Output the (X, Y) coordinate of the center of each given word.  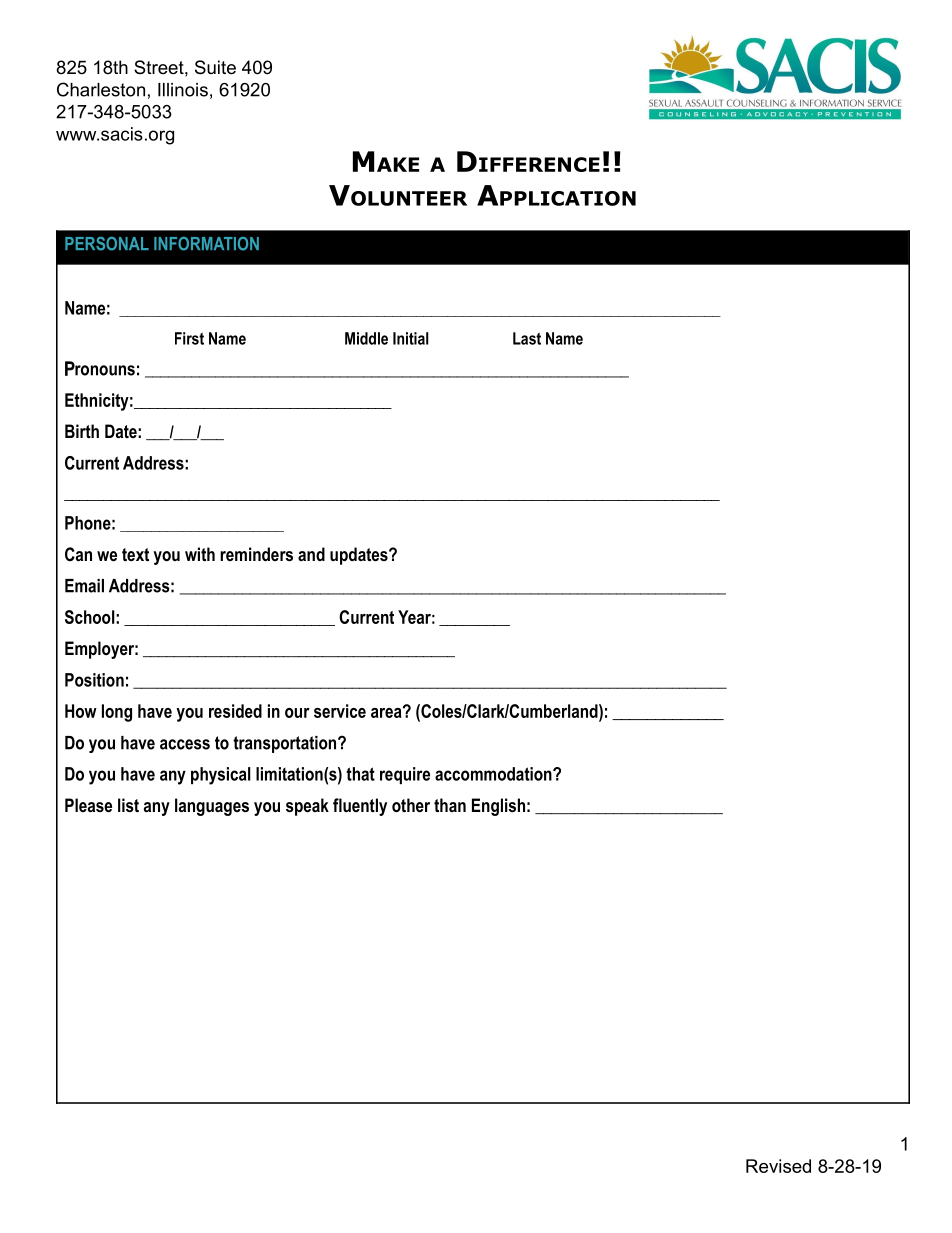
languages (212, 807)
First (189, 338)
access (185, 744)
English (498, 807)
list (128, 805)
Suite (215, 67)
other (411, 805)
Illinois (183, 90)
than (450, 805)
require (405, 775)
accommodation (493, 774)
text (135, 554)
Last (527, 338)
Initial (410, 338)
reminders (256, 554)
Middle (366, 338)
